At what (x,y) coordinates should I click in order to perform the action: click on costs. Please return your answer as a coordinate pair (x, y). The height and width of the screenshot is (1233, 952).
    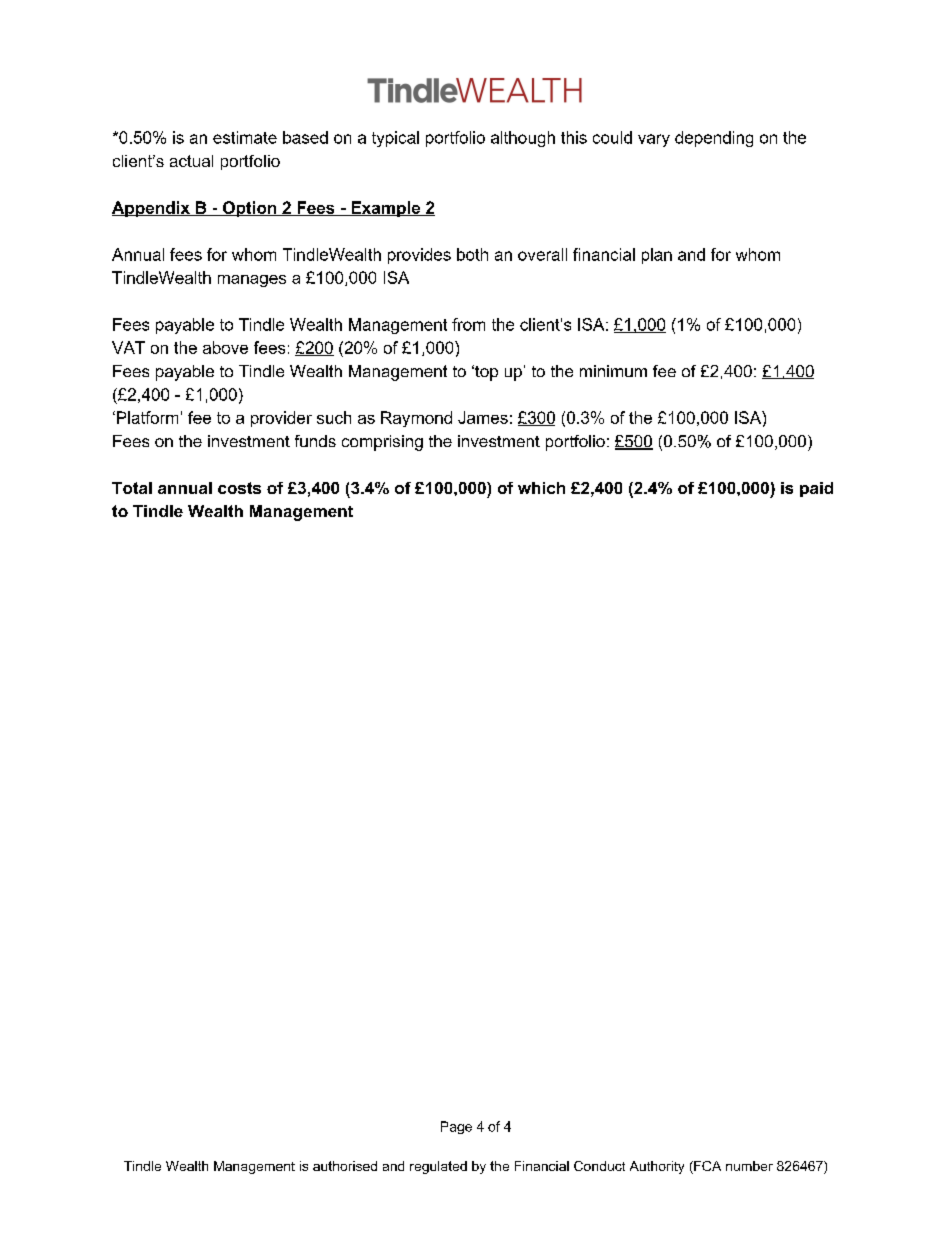
    Looking at the image, I should click on (239, 488).
